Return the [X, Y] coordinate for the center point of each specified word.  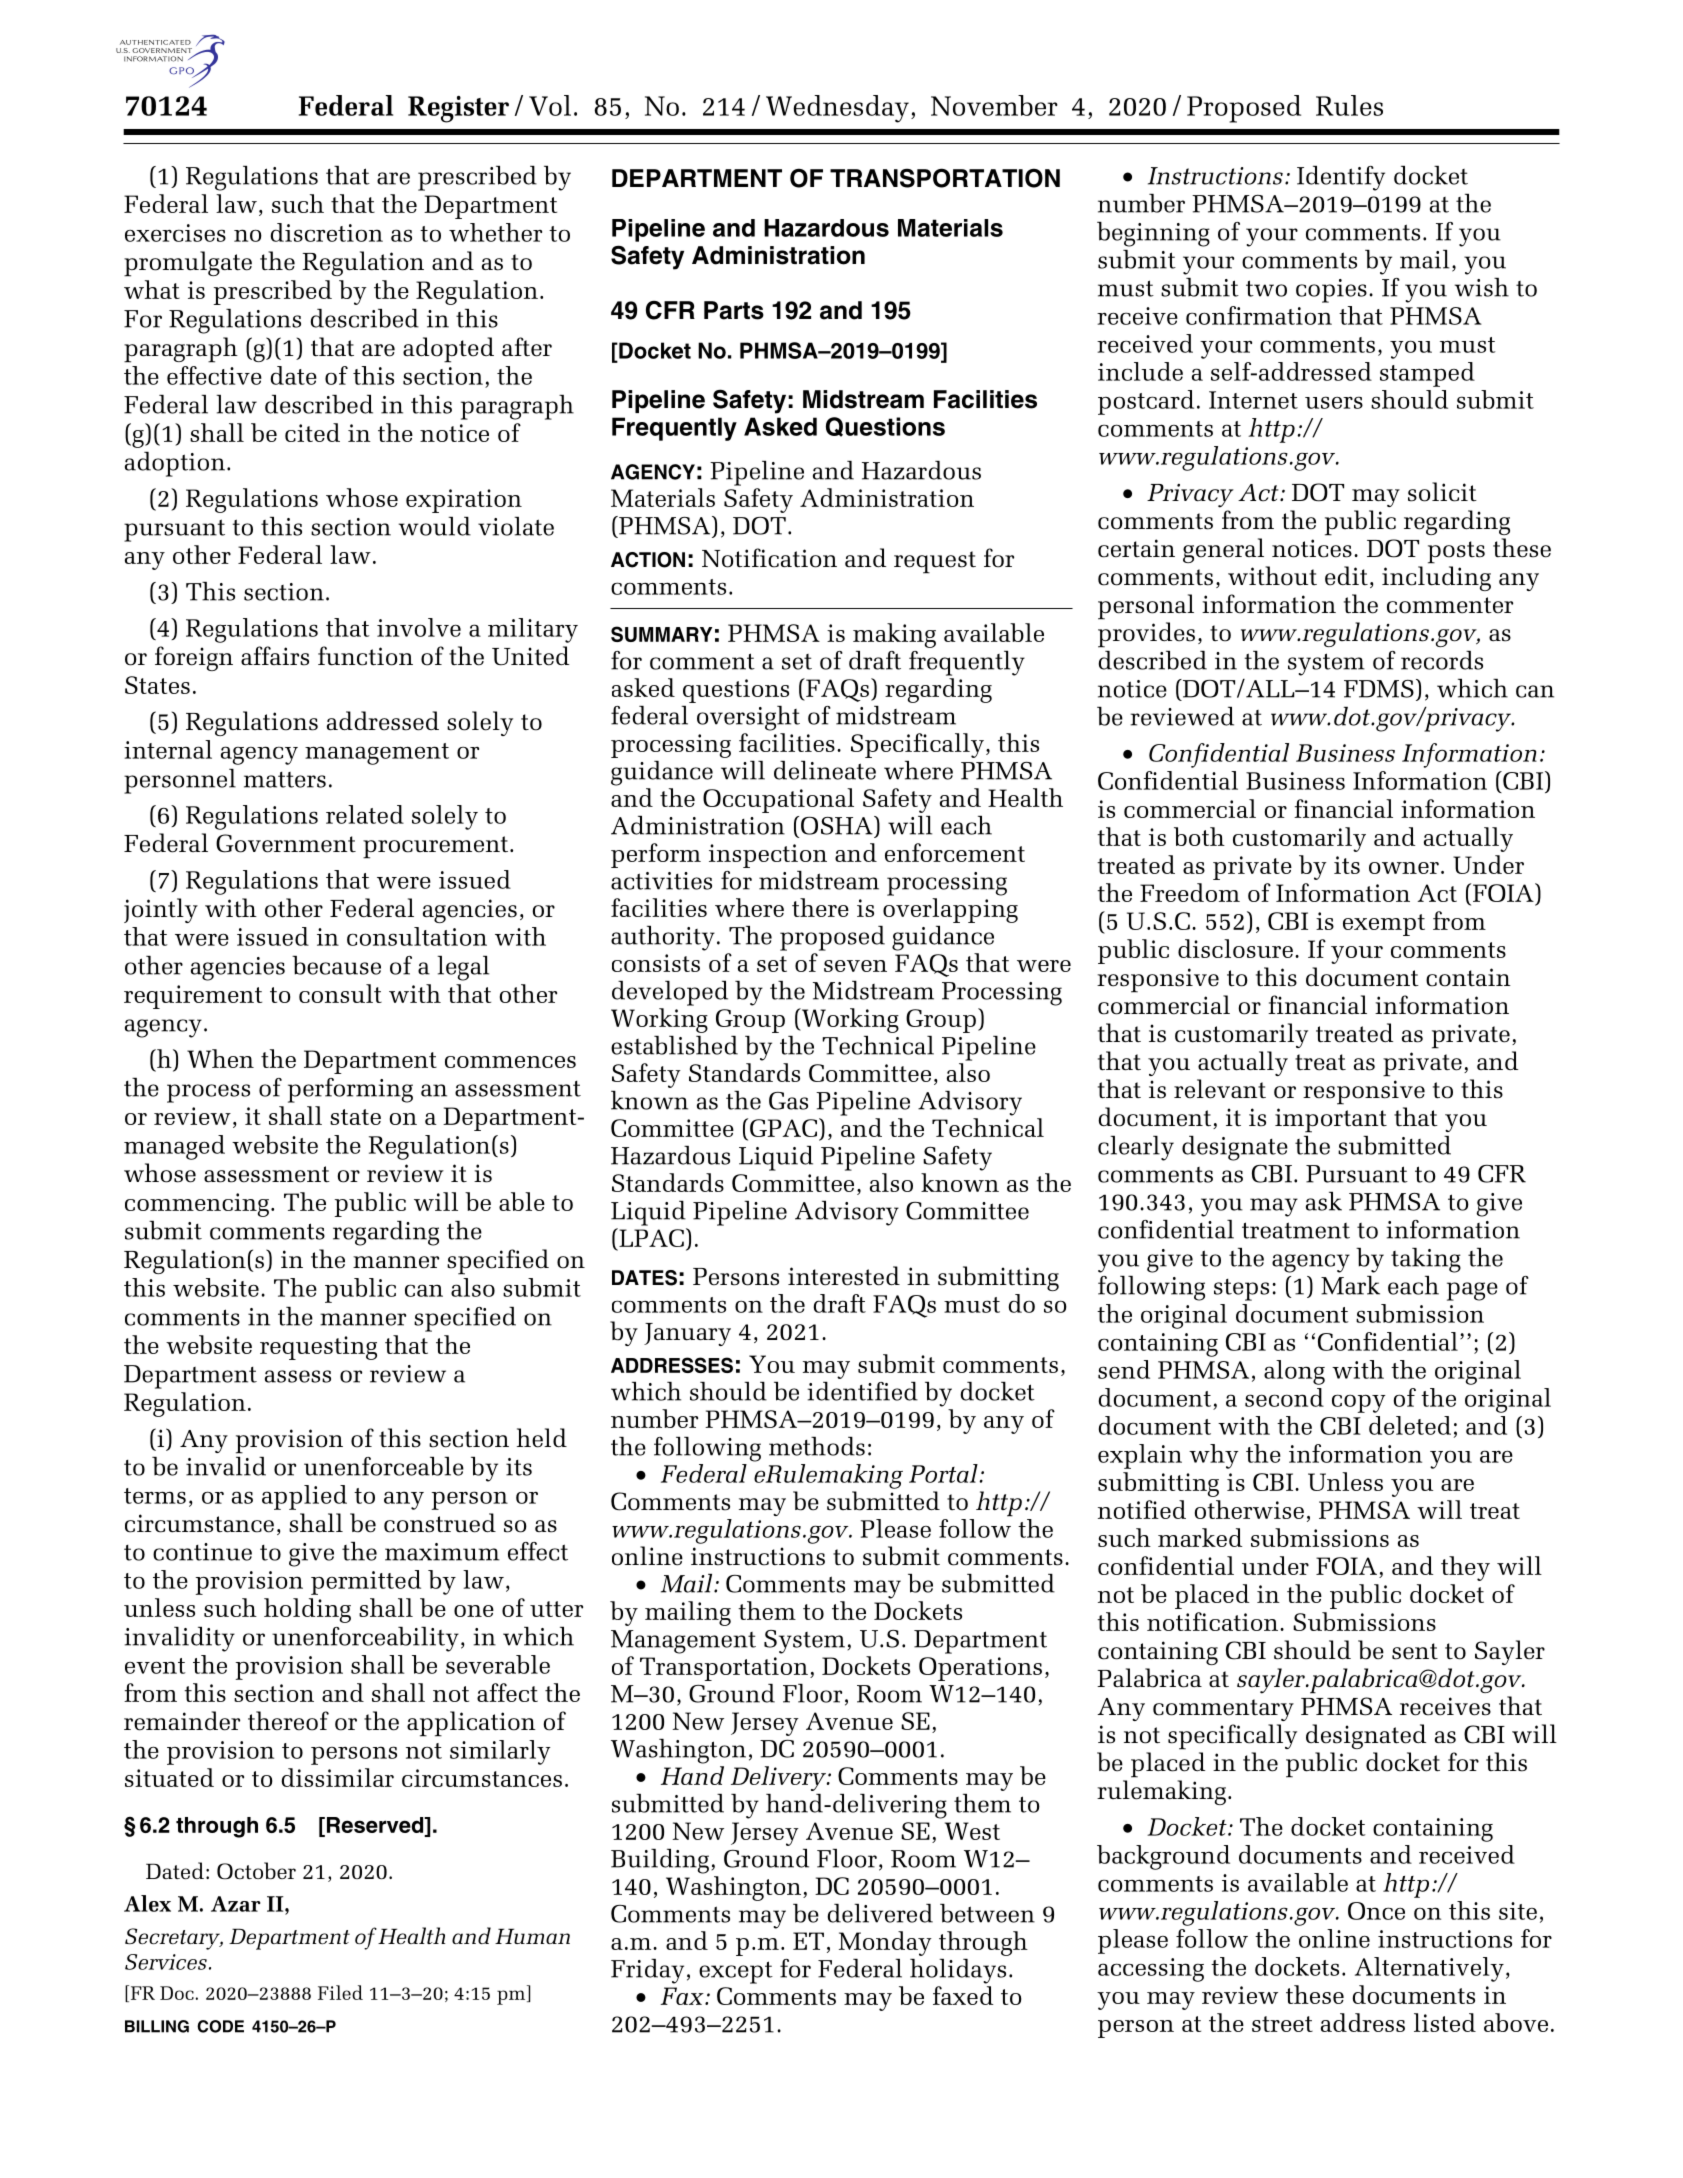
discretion [326, 232]
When [220, 1058]
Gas [788, 1101]
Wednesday [837, 109]
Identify [1341, 178]
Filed [340, 1992]
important [1331, 1120]
